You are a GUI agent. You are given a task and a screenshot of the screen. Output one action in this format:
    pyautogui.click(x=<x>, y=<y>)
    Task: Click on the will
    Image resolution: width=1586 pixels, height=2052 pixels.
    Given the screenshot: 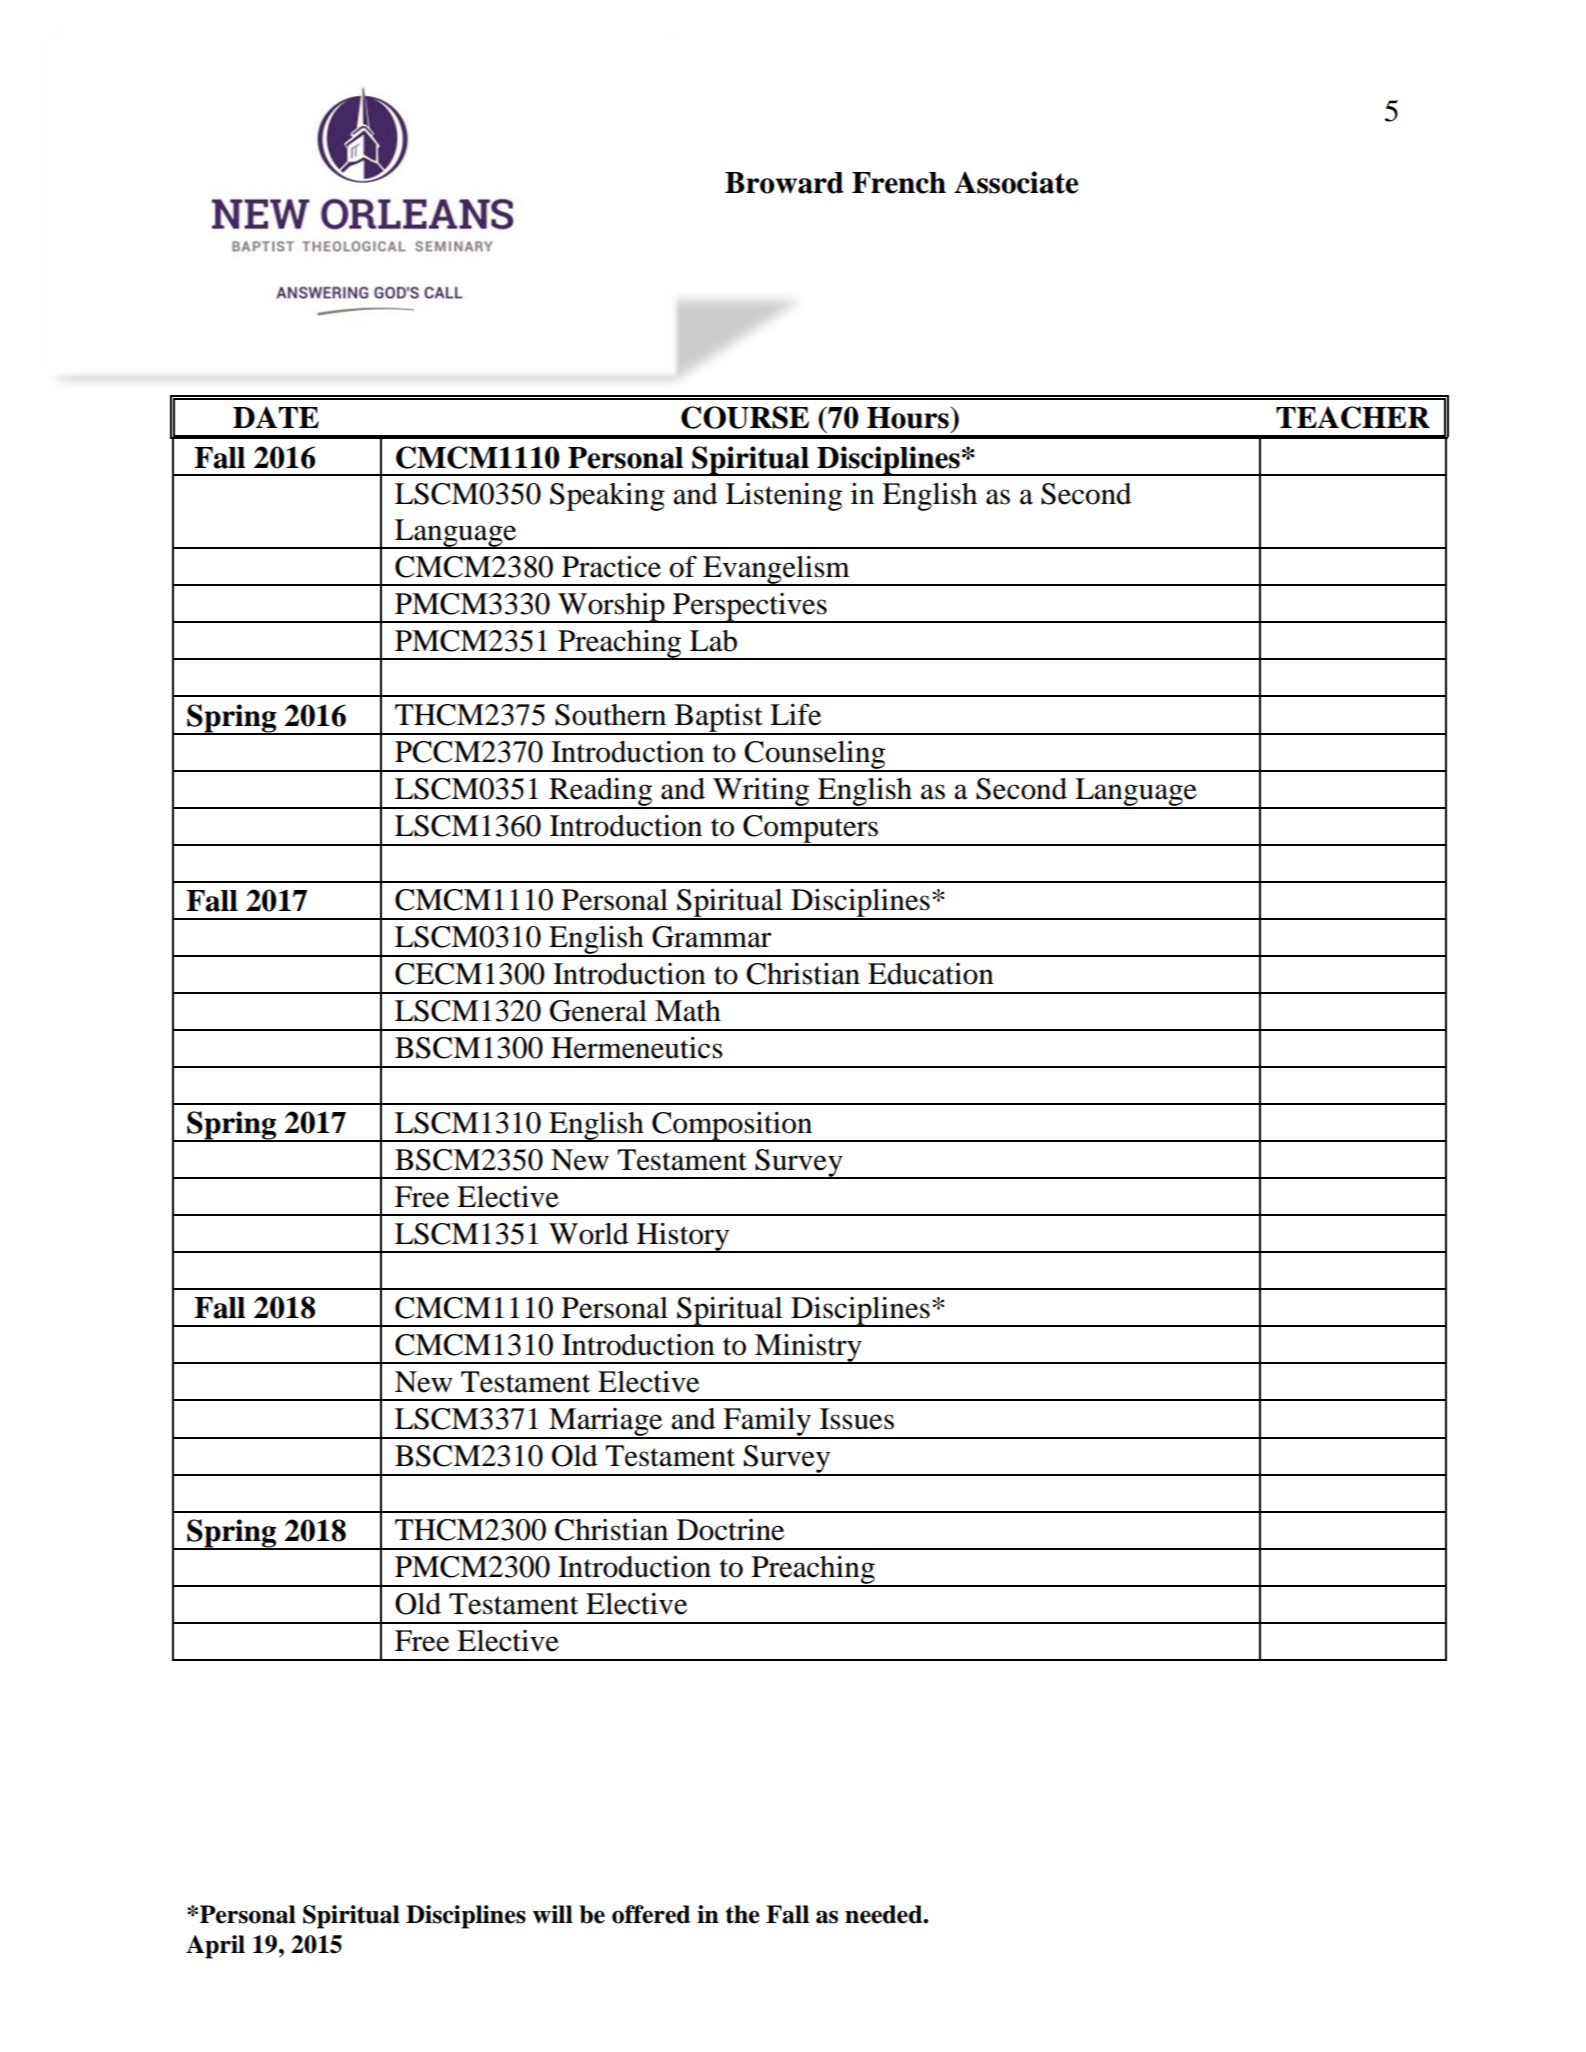 What is the action you would take?
    pyautogui.click(x=553, y=1914)
